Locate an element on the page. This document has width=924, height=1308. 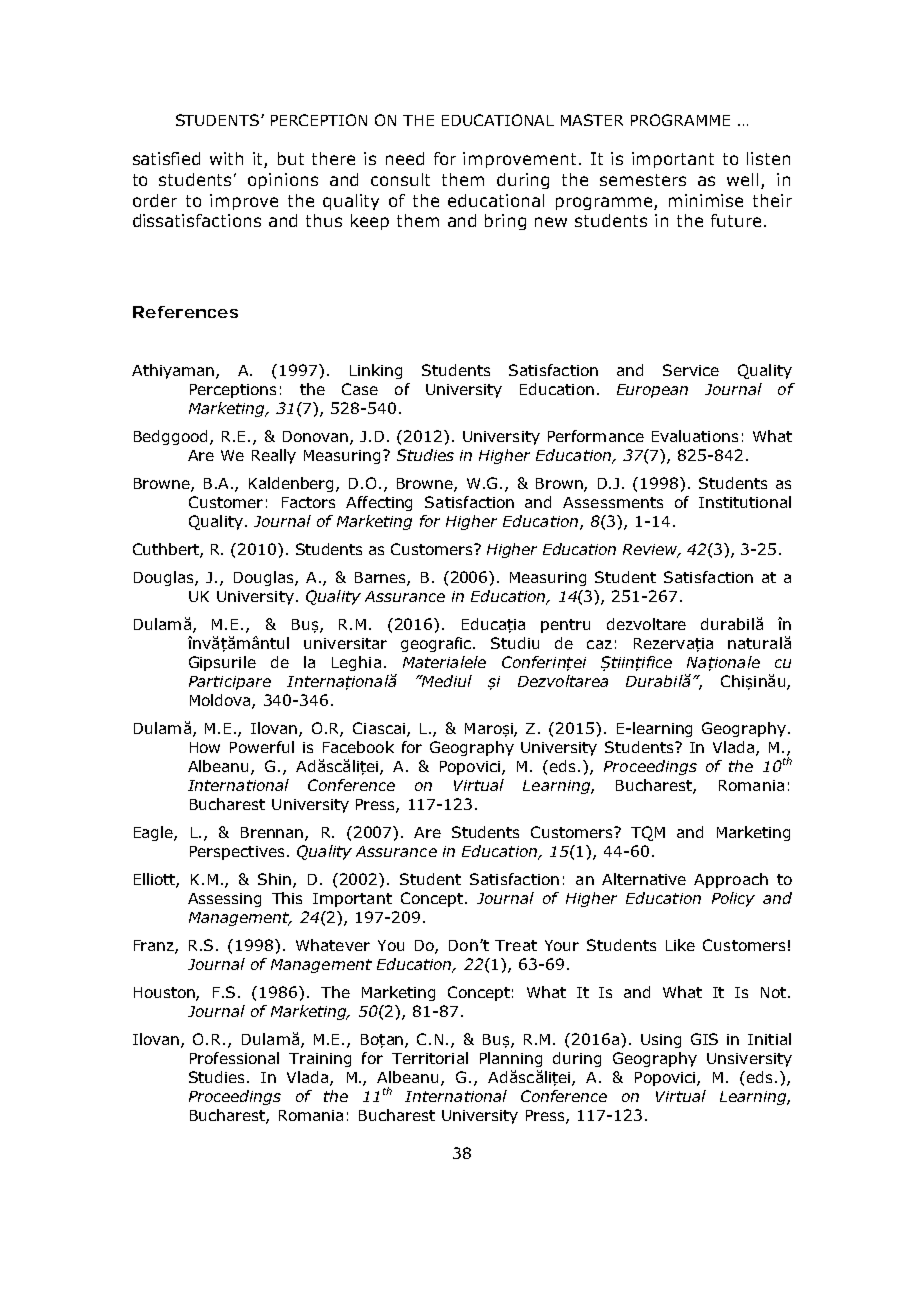
Really is located at coordinates (274, 456).
